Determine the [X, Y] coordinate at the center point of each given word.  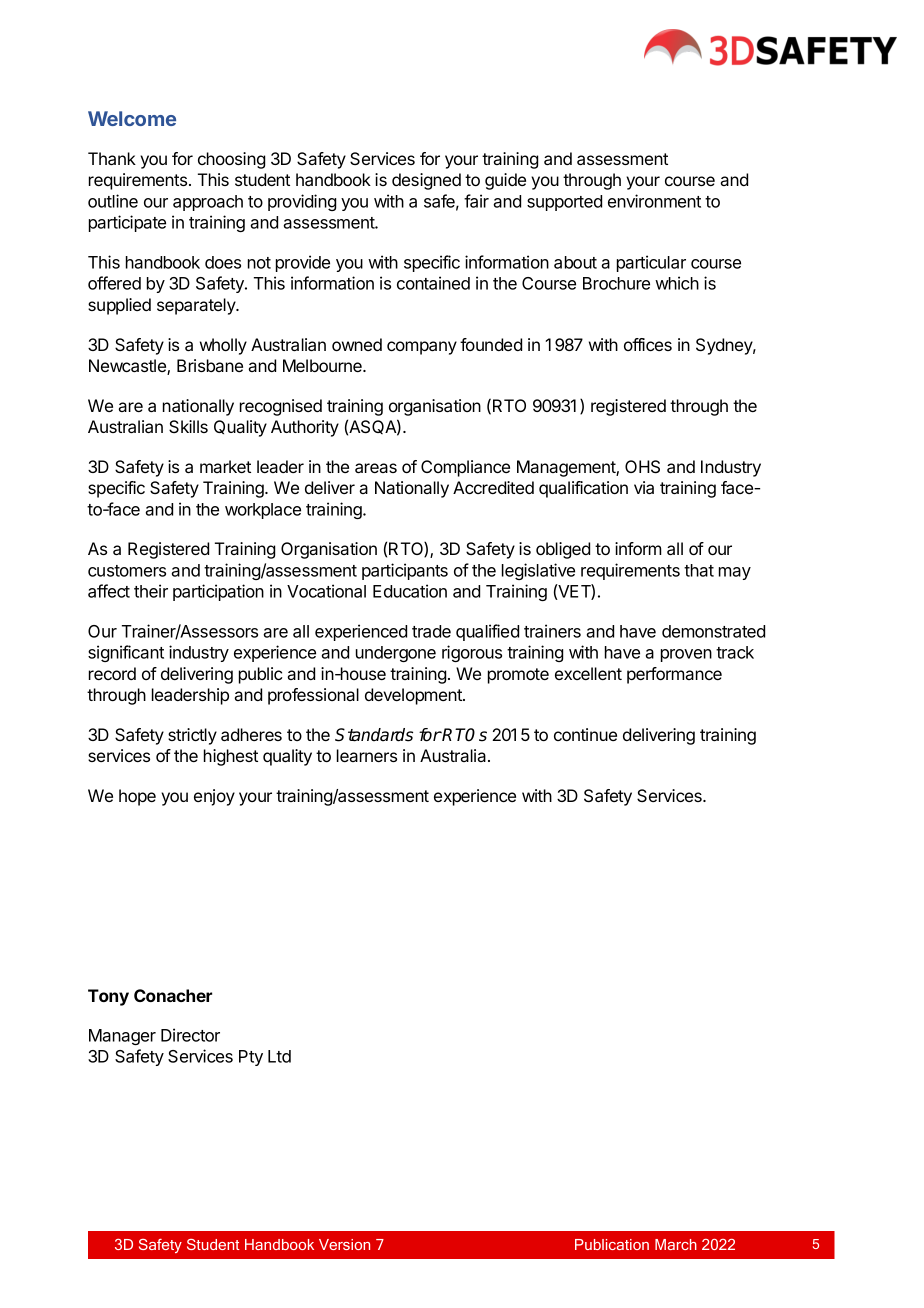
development [414, 696]
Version [344, 1244]
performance [674, 675]
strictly [192, 736]
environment [654, 201]
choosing [231, 160]
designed [426, 181]
